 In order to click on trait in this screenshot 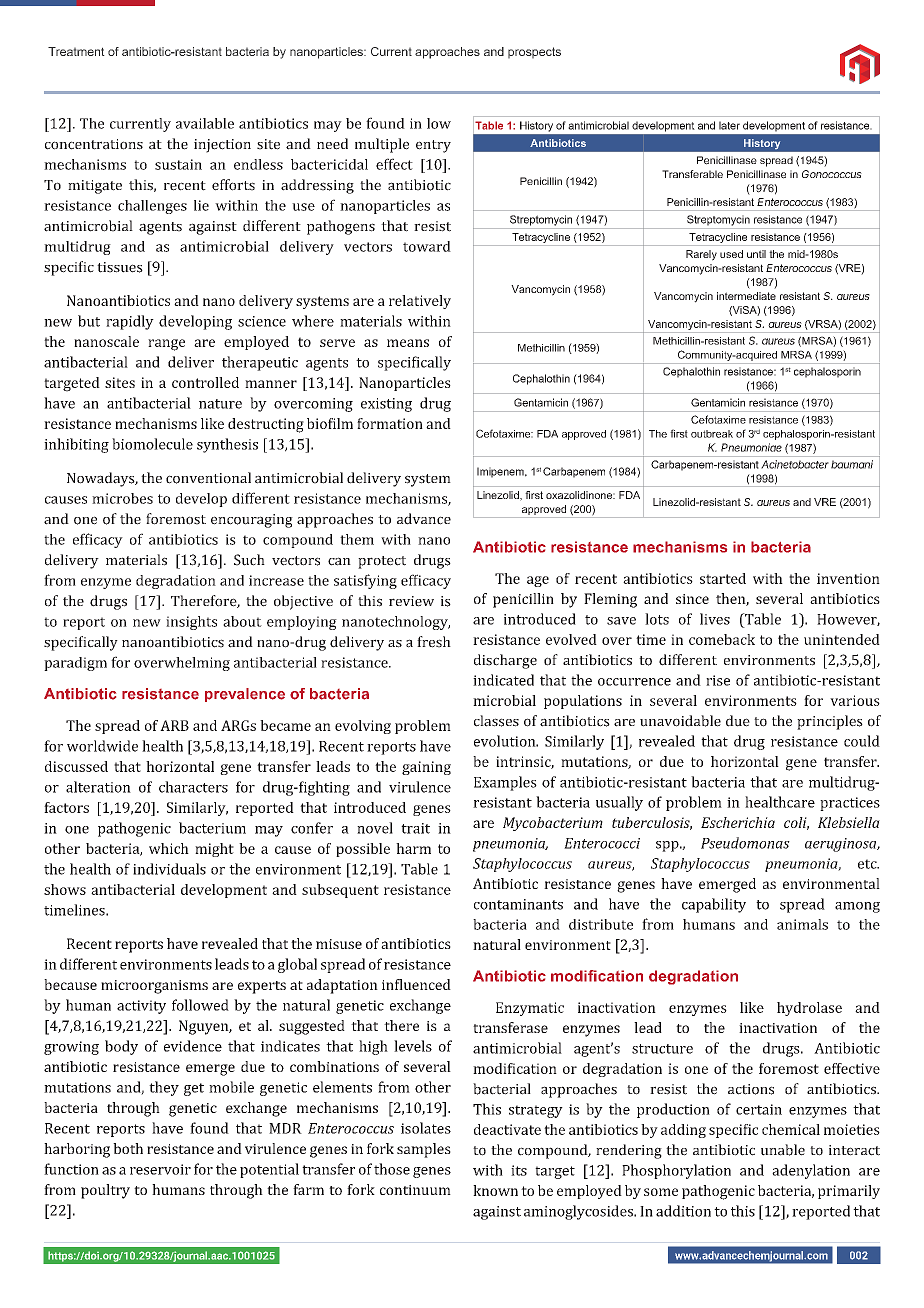, I will do `click(415, 828)`.
